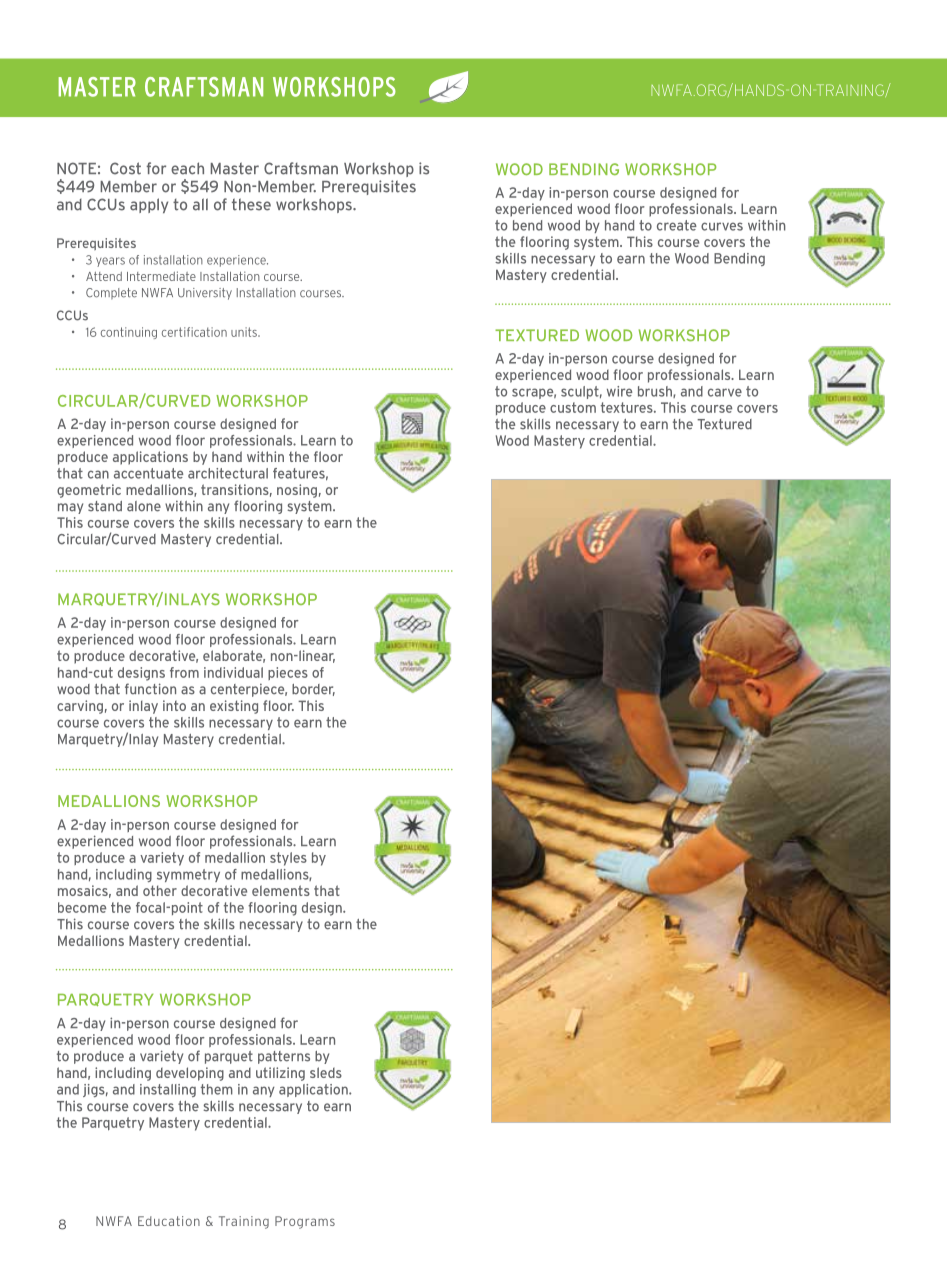 The image size is (947, 1288). I want to click on create, so click(677, 225).
